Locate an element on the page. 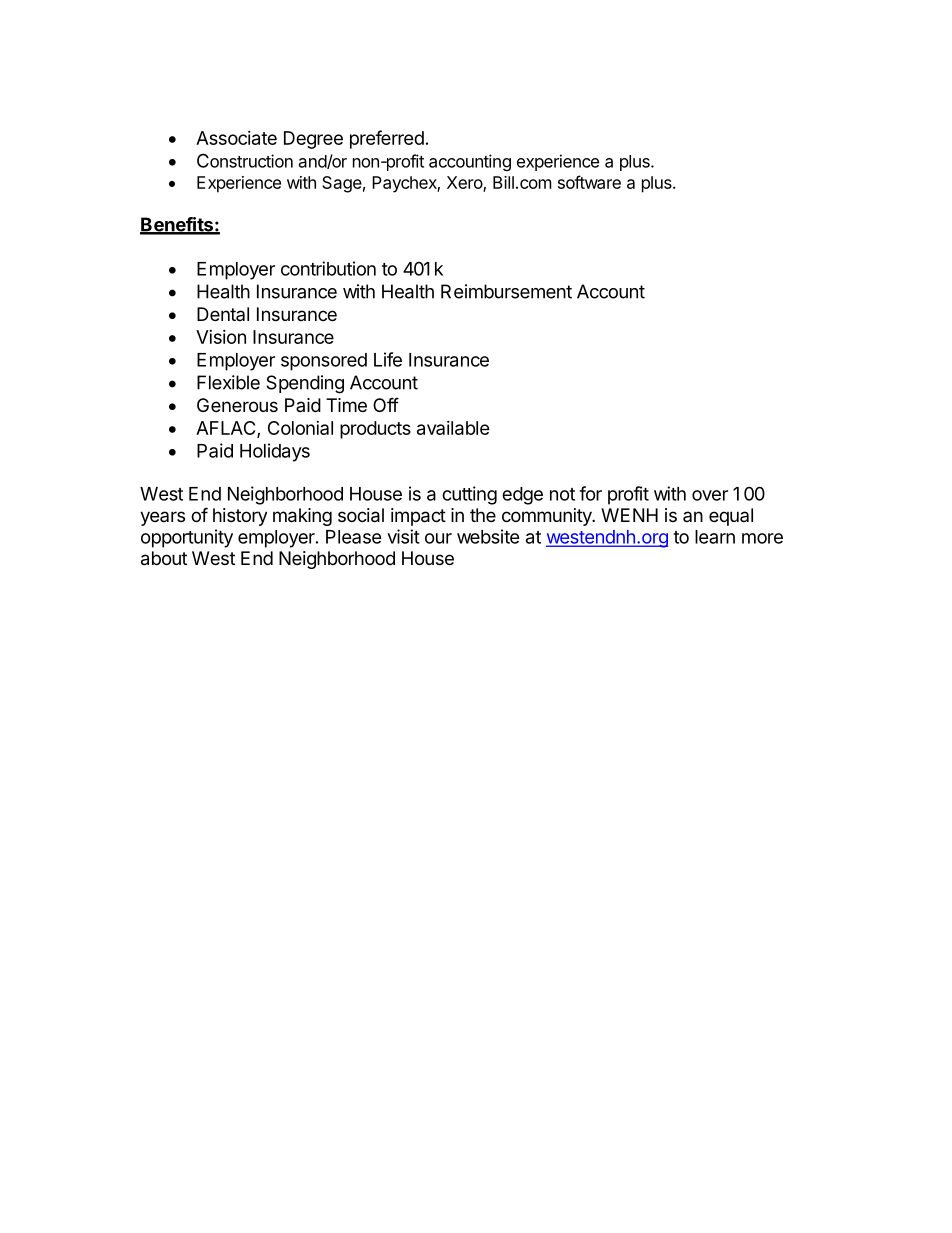 The height and width of the image is (1233, 952). Associate is located at coordinates (236, 138).
